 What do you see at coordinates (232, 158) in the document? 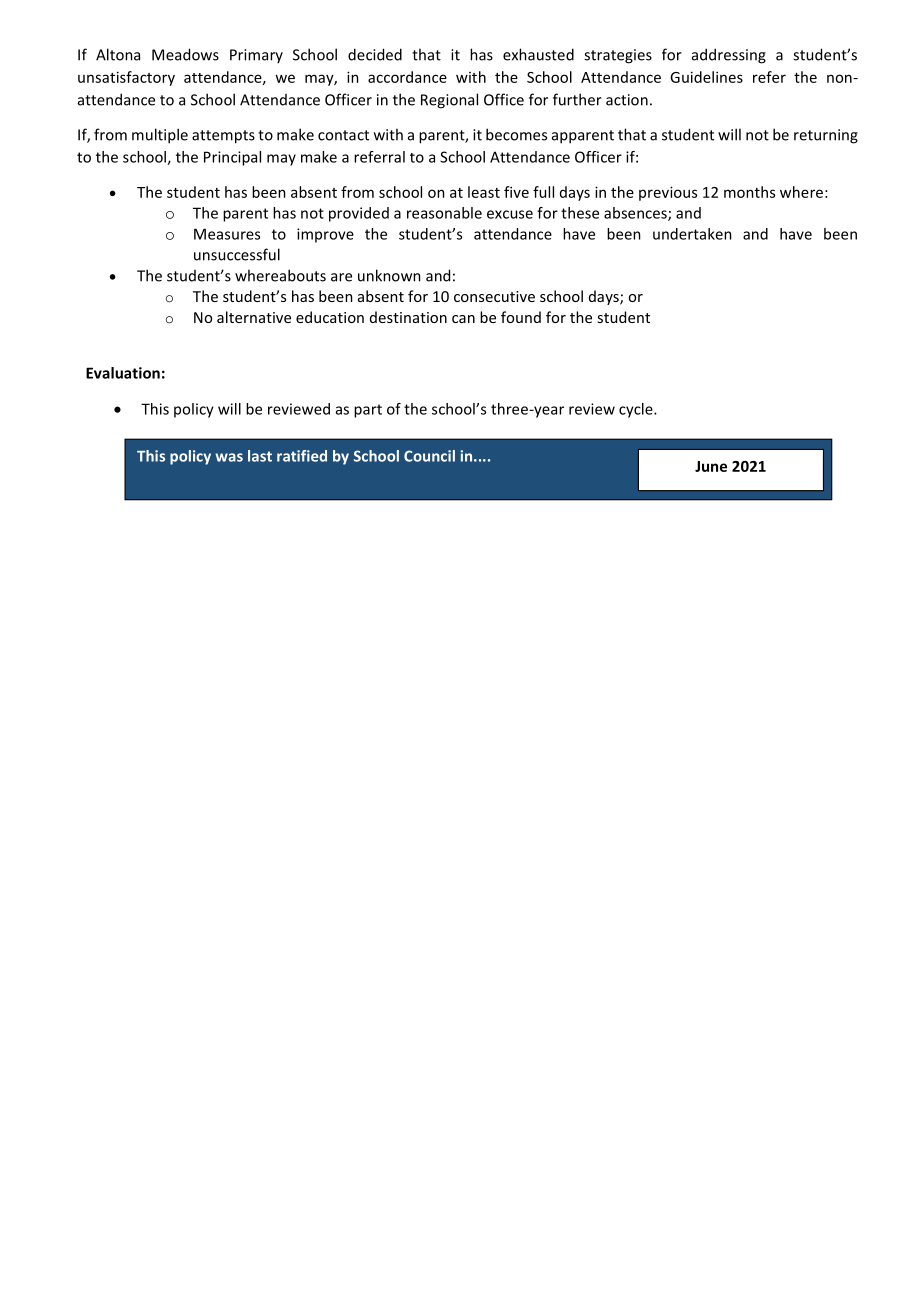
I see `Principal` at bounding box center [232, 158].
